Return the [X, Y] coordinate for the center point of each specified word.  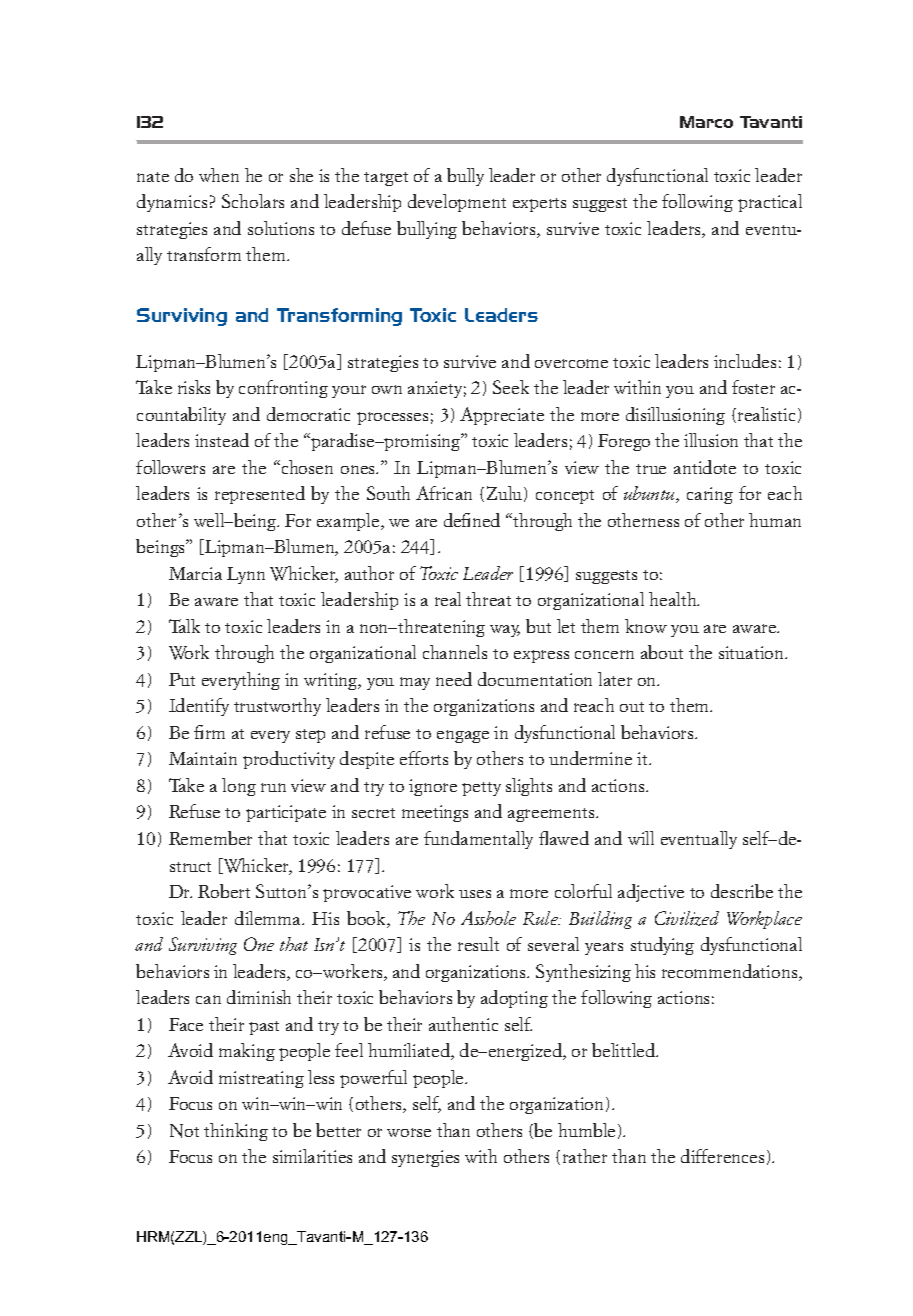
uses [475, 894]
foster [753, 387]
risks [194, 387]
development [457, 203]
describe [742, 891]
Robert [224, 891]
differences [722, 1156]
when [219, 175]
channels [455, 652]
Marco [706, 122]
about [662, 652]
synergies [425, 1158]
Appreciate [502, 416]
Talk [184, 626]
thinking [236, 1132]
